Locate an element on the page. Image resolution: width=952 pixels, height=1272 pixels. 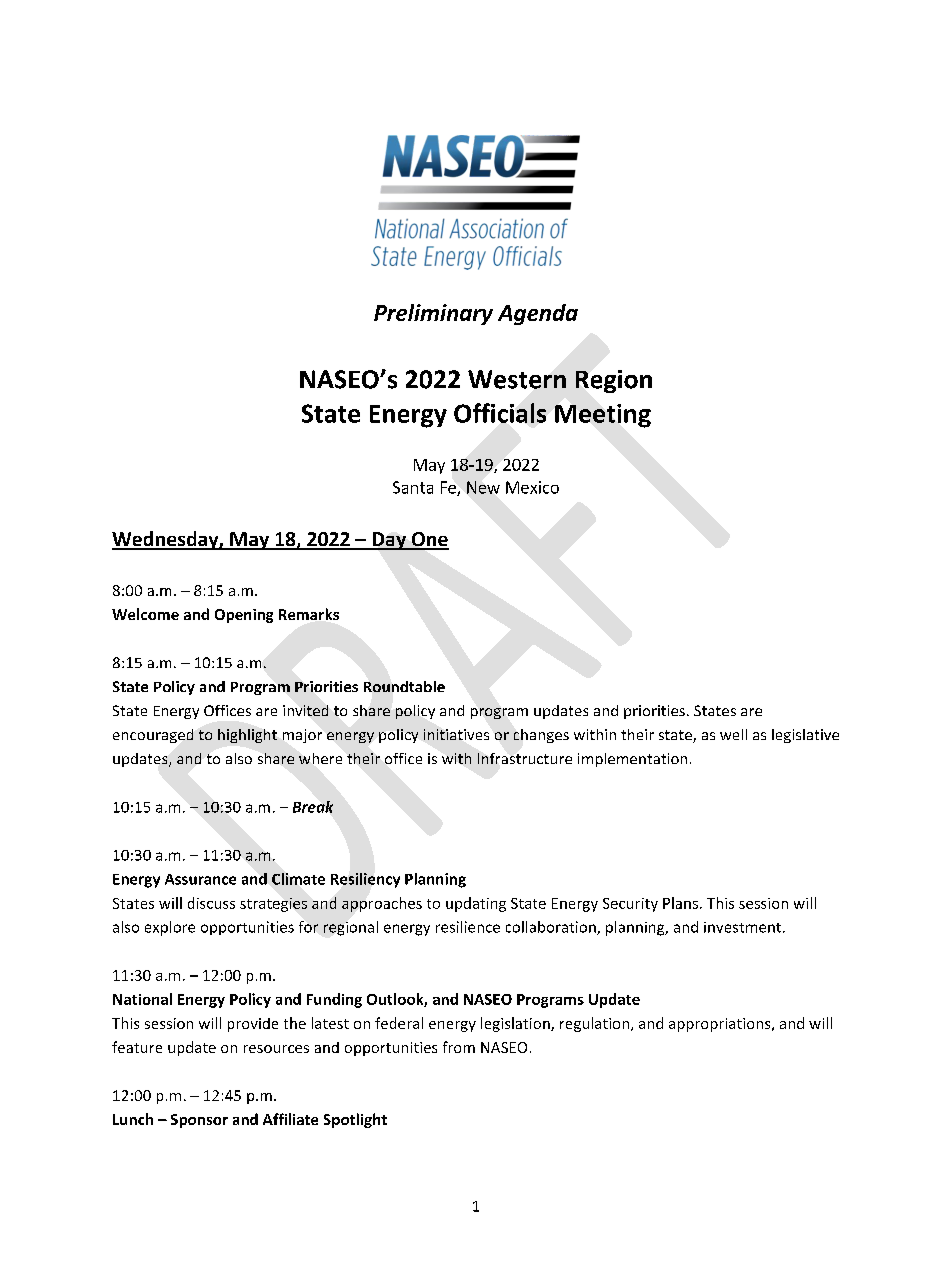
Plans is located at coordinates (680, 903).
